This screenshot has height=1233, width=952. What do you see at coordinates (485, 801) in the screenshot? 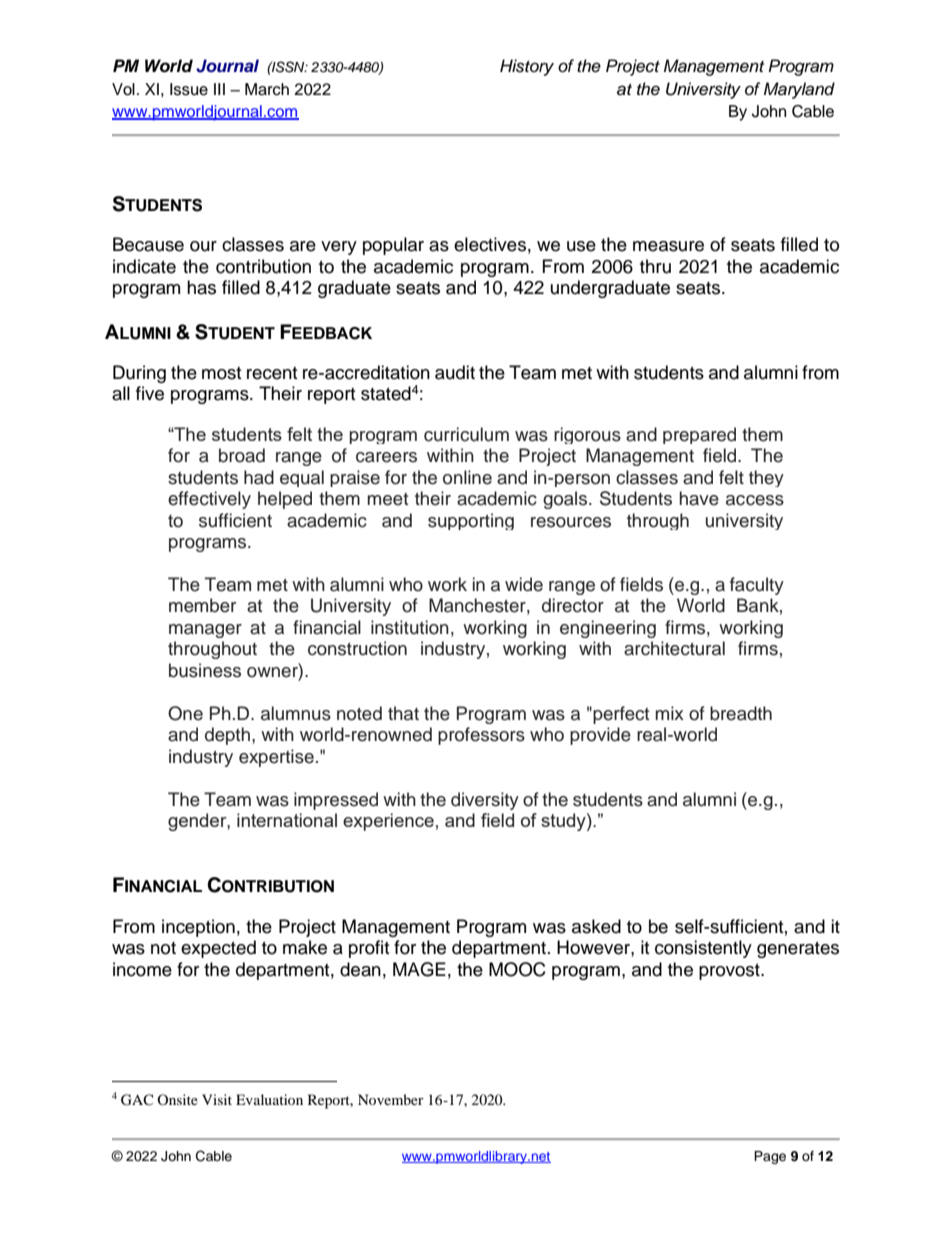
I see `diversity` at bounding box center [485, 801].
